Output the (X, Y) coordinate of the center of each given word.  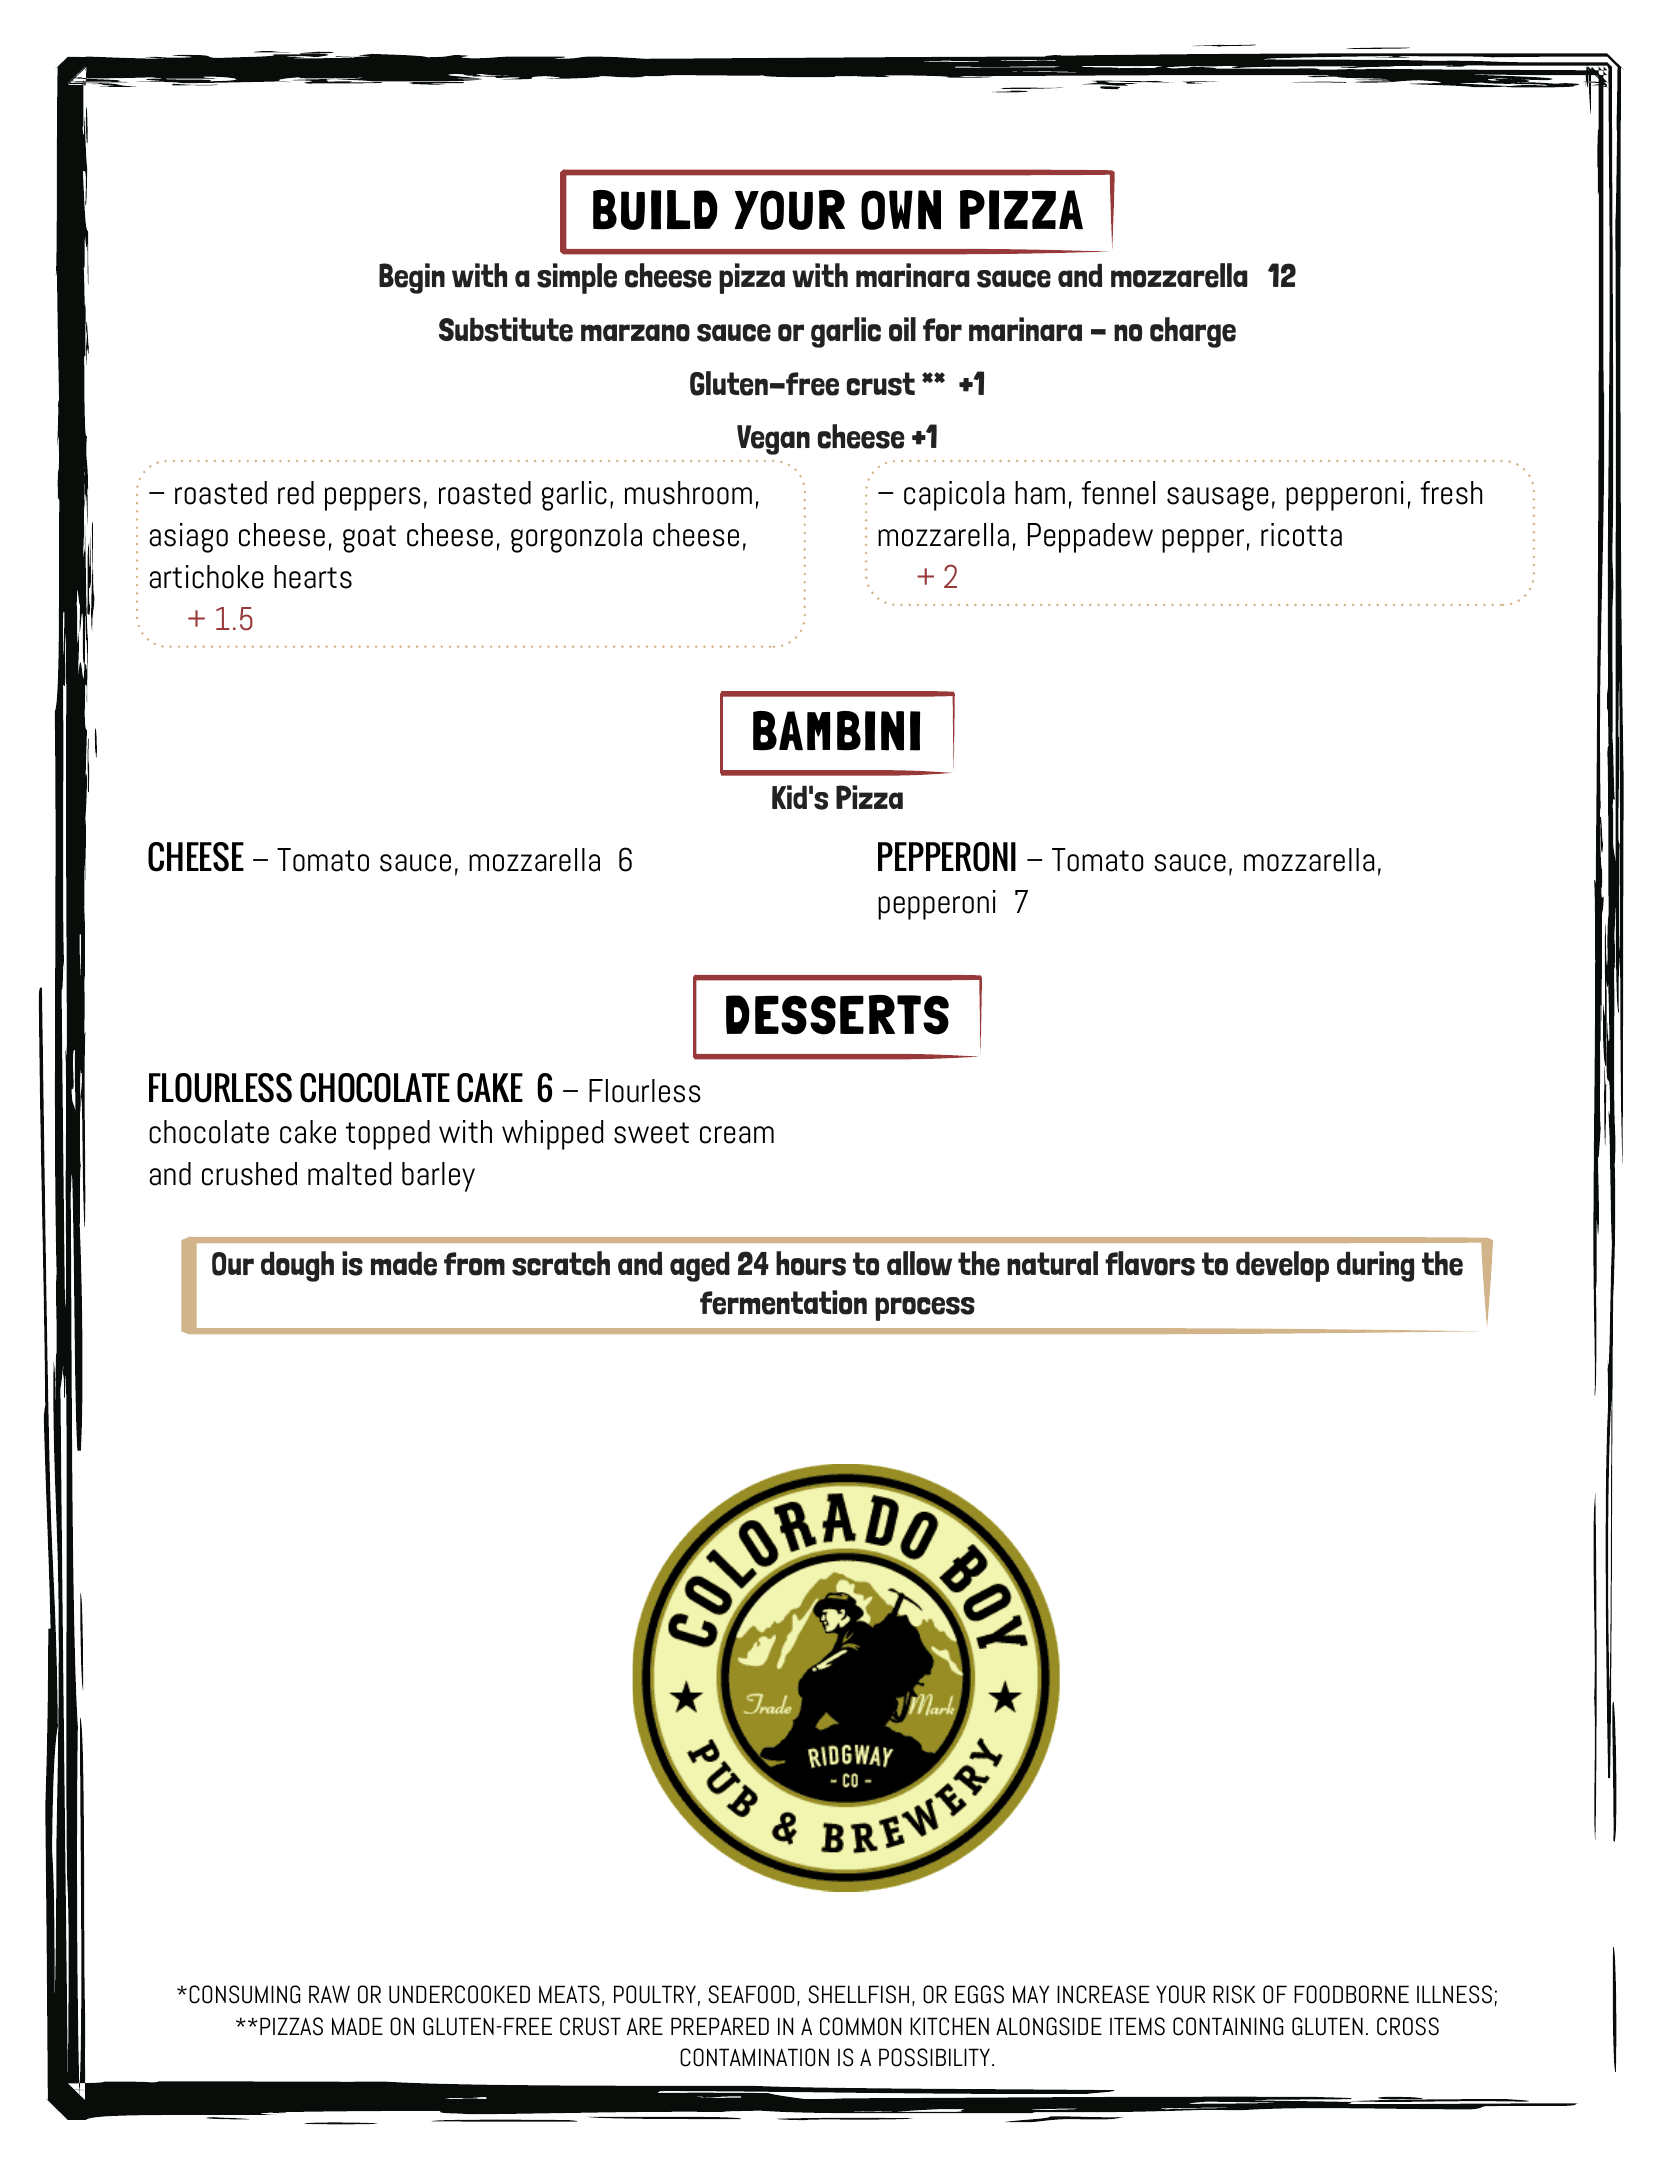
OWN (901, 210)
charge (1193, 332)
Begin (412, 278)
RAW (329, 1994)
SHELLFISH (858, 1994)
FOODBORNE (1351, 1994)
